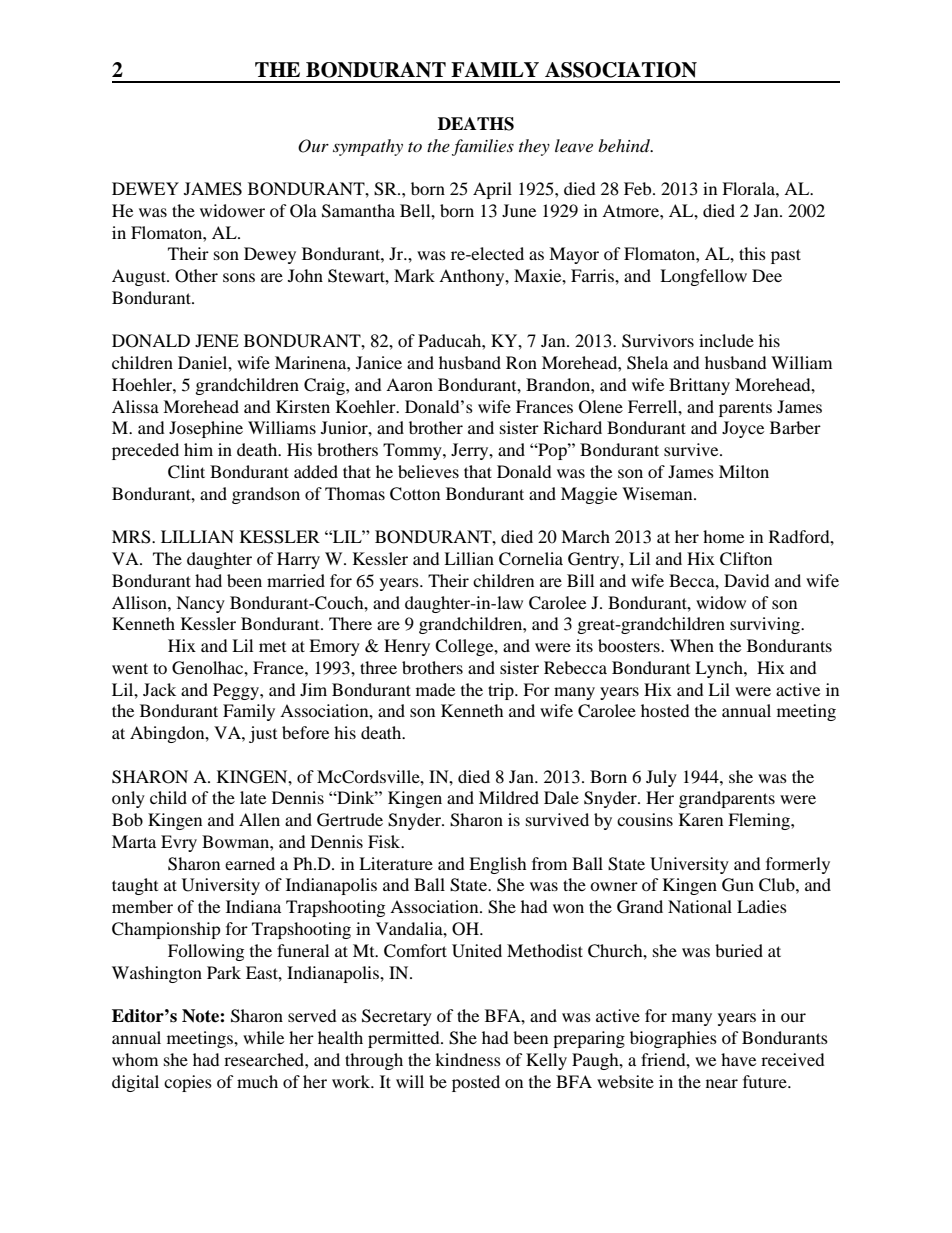 This screenshot has height=1233, width=952. I want to click on just, so click(263, 734).
